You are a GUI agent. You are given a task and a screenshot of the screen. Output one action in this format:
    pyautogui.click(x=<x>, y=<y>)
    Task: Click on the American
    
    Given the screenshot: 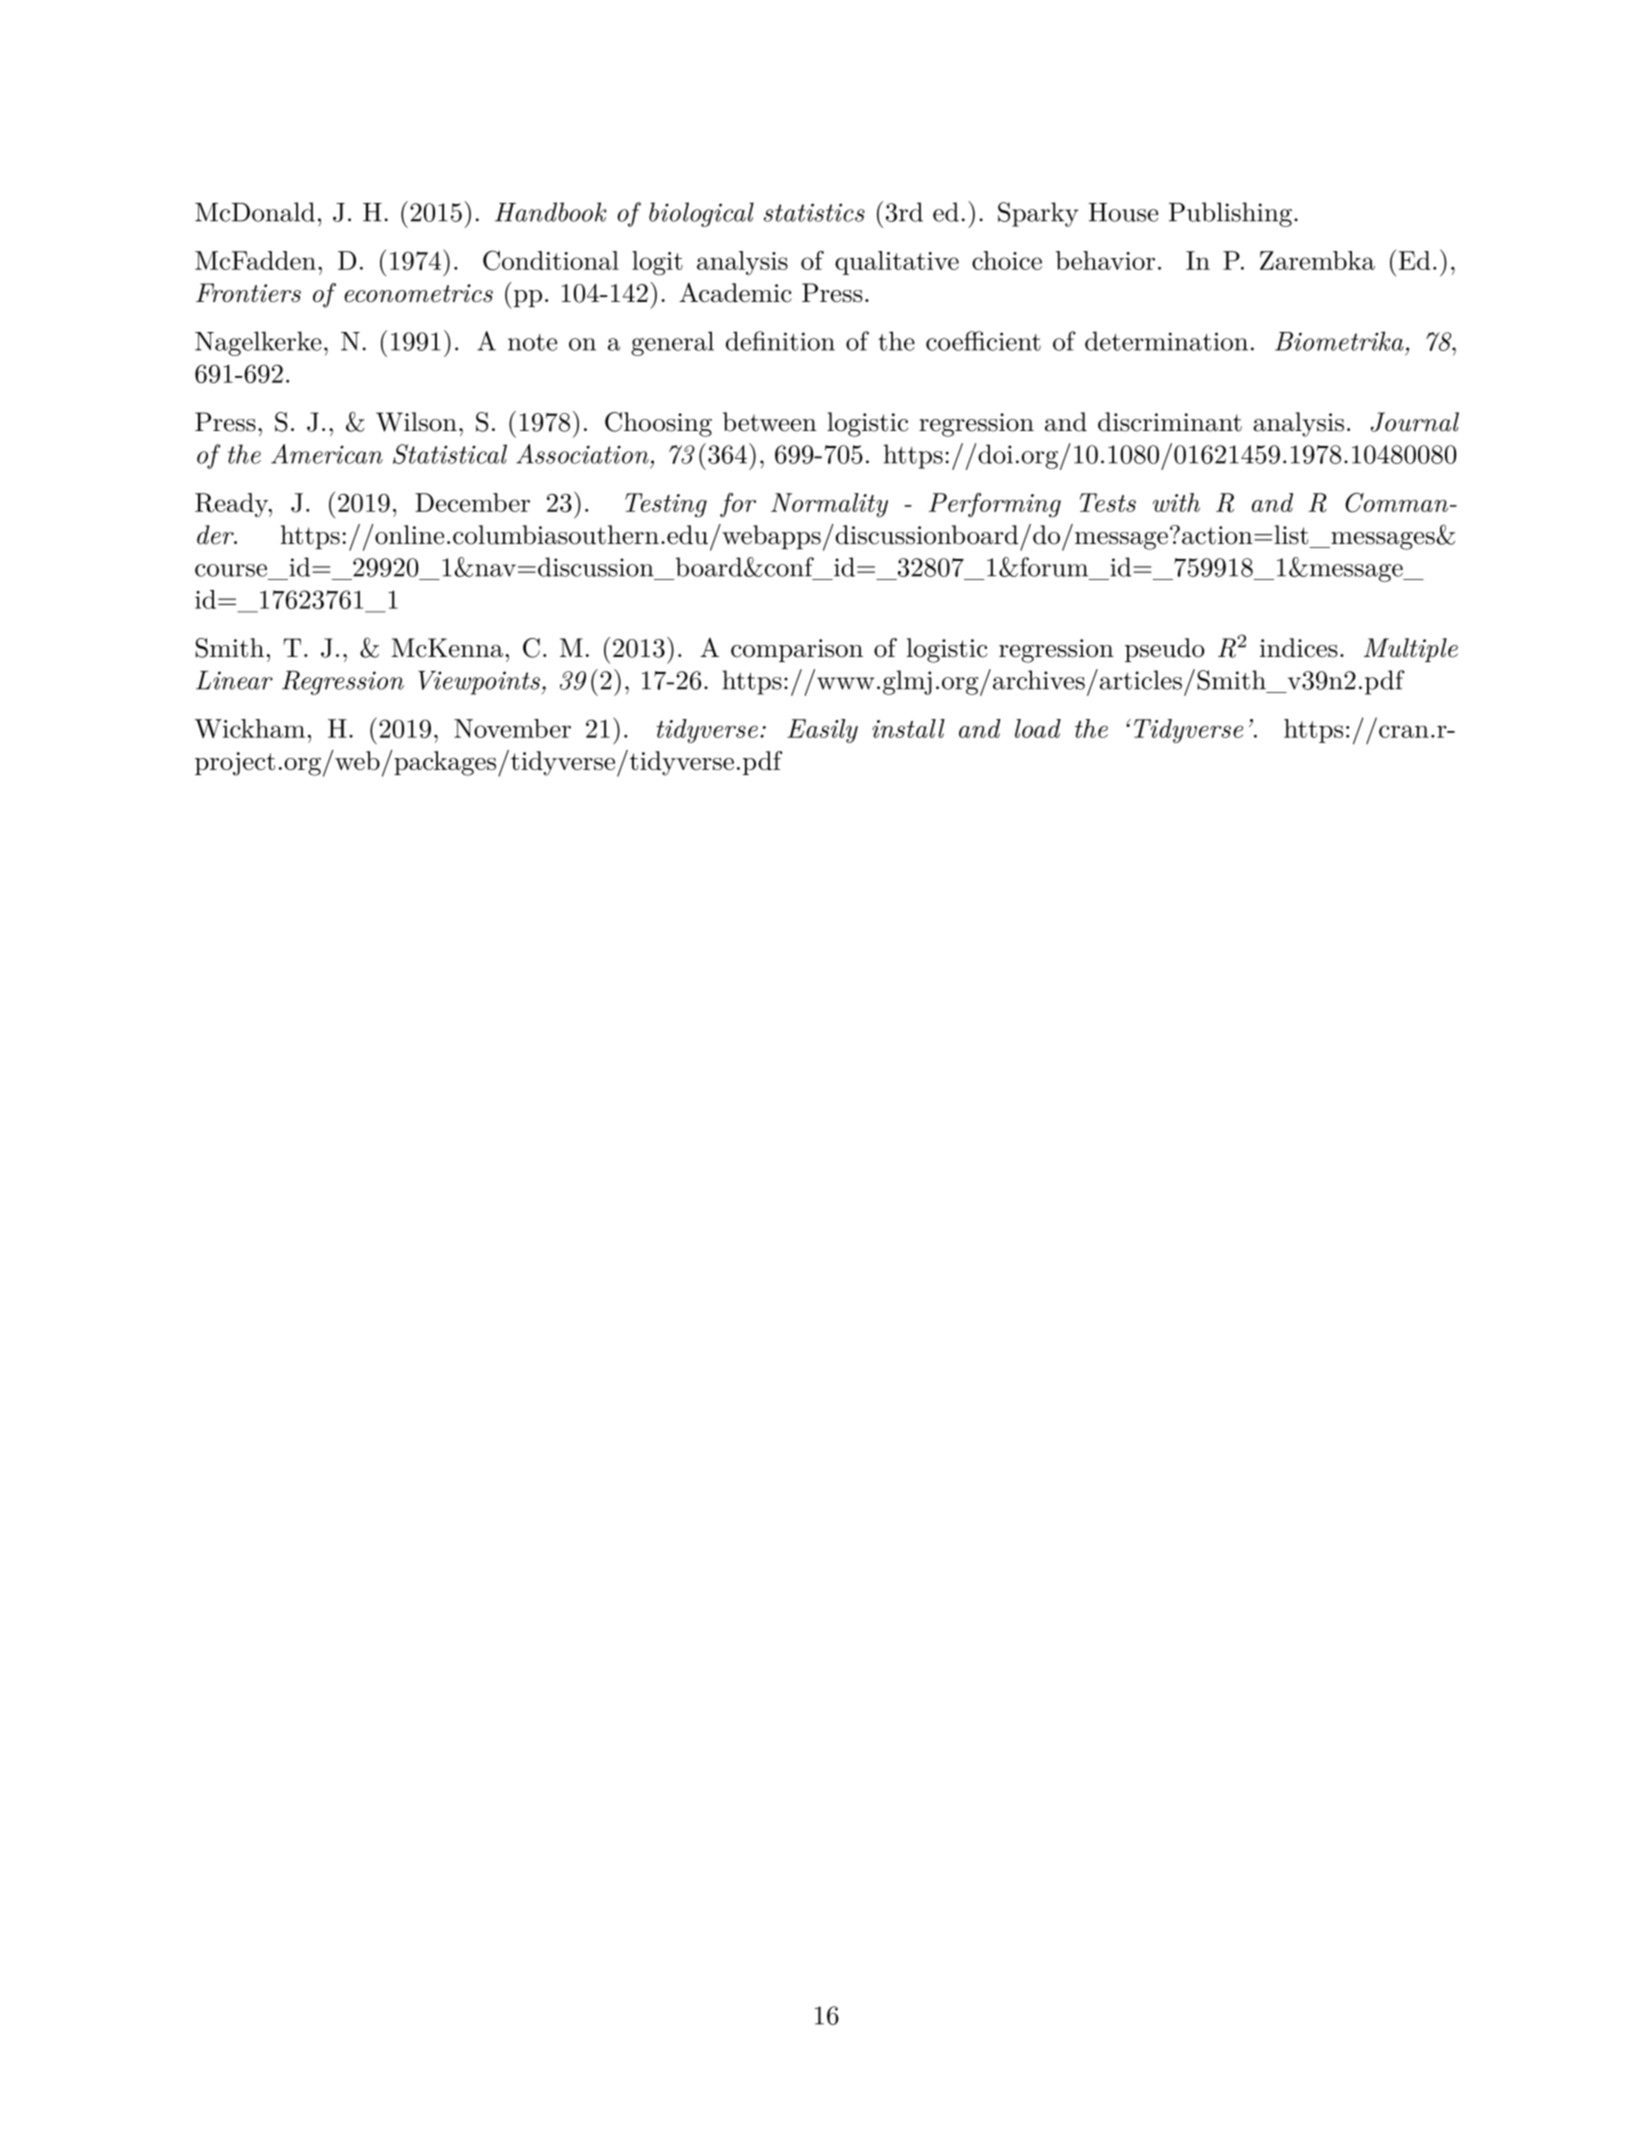 What is the action you would take?
    pyautogui.click(x=327, y=454)
